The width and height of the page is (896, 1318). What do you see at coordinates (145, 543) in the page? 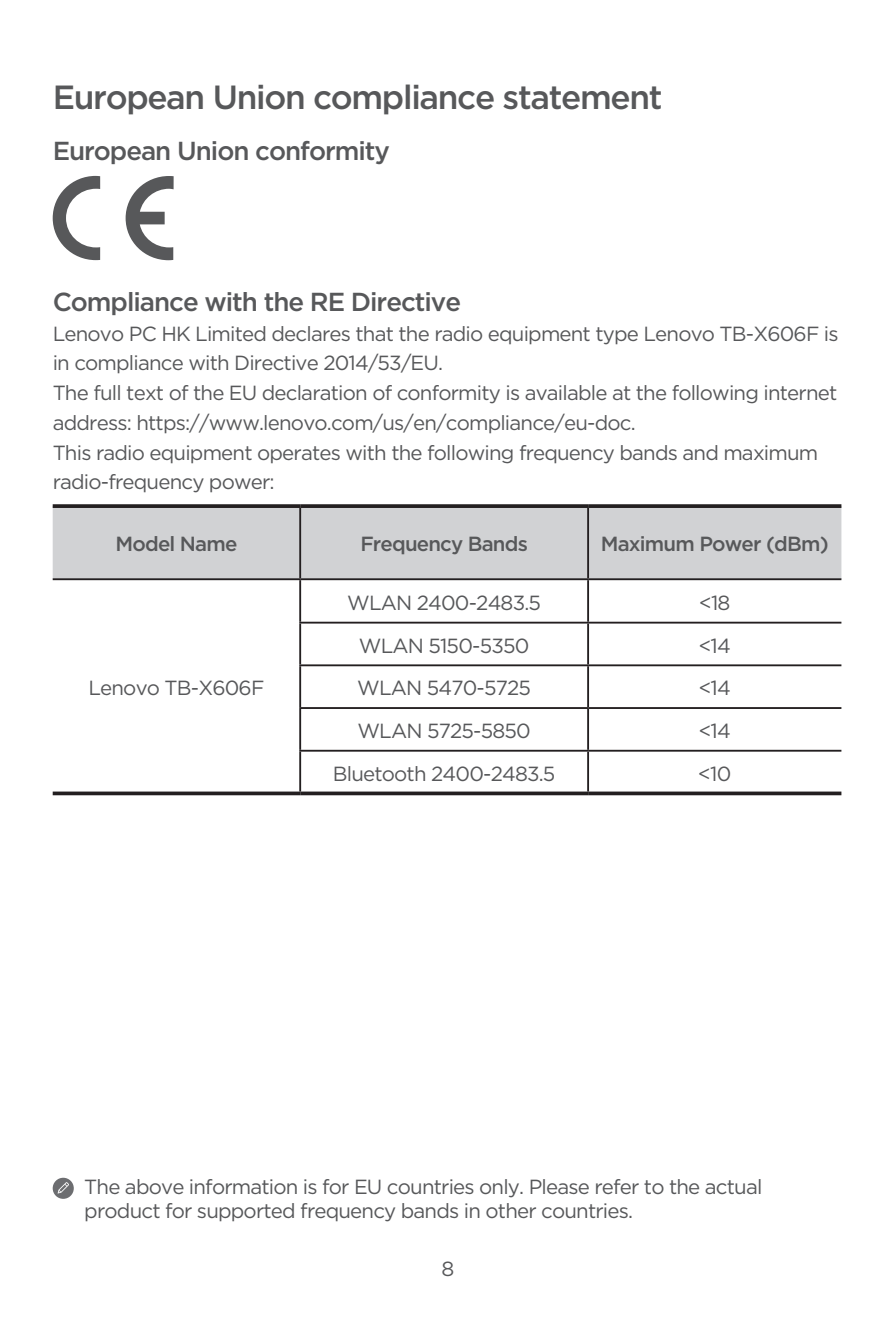
I see `Model` at bounding box center [145, 543].
